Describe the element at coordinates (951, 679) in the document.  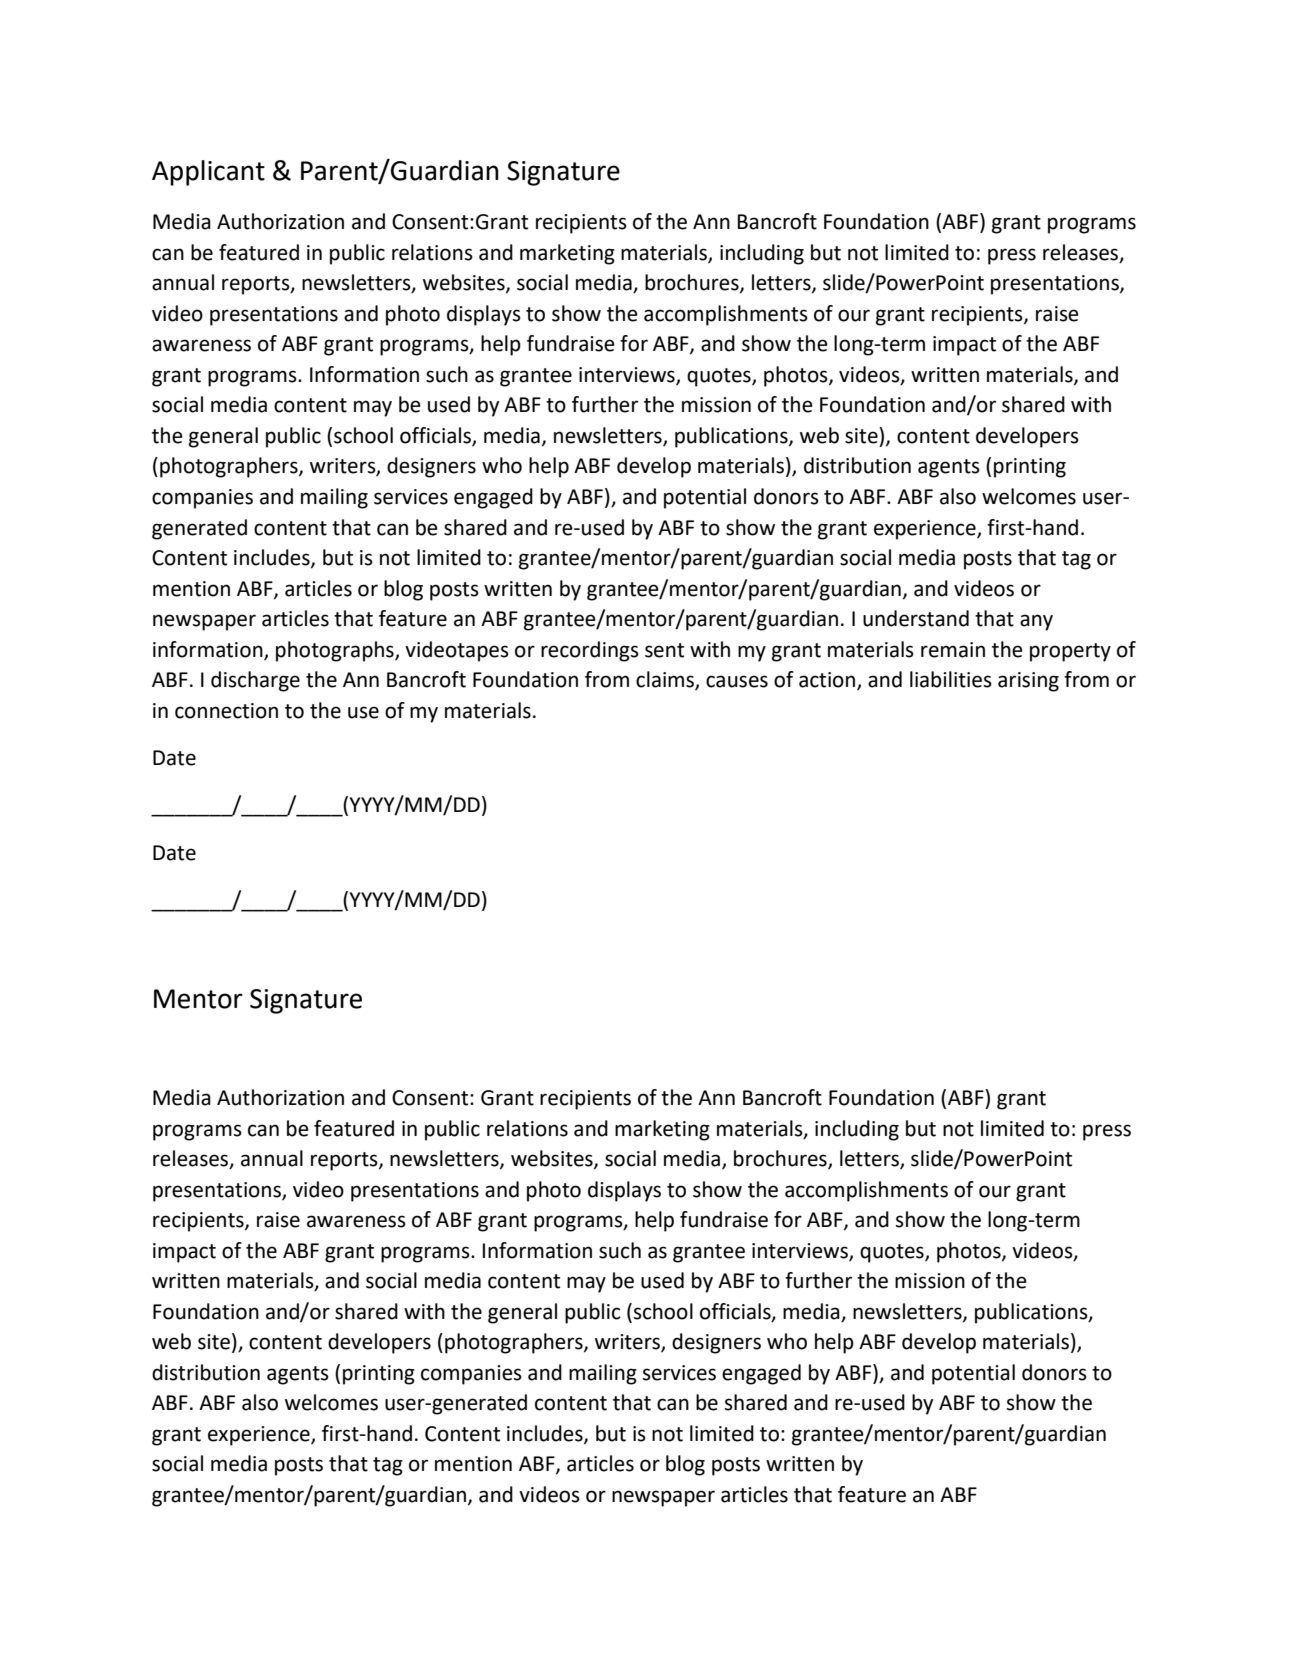
I see `liabilities` at that location.
